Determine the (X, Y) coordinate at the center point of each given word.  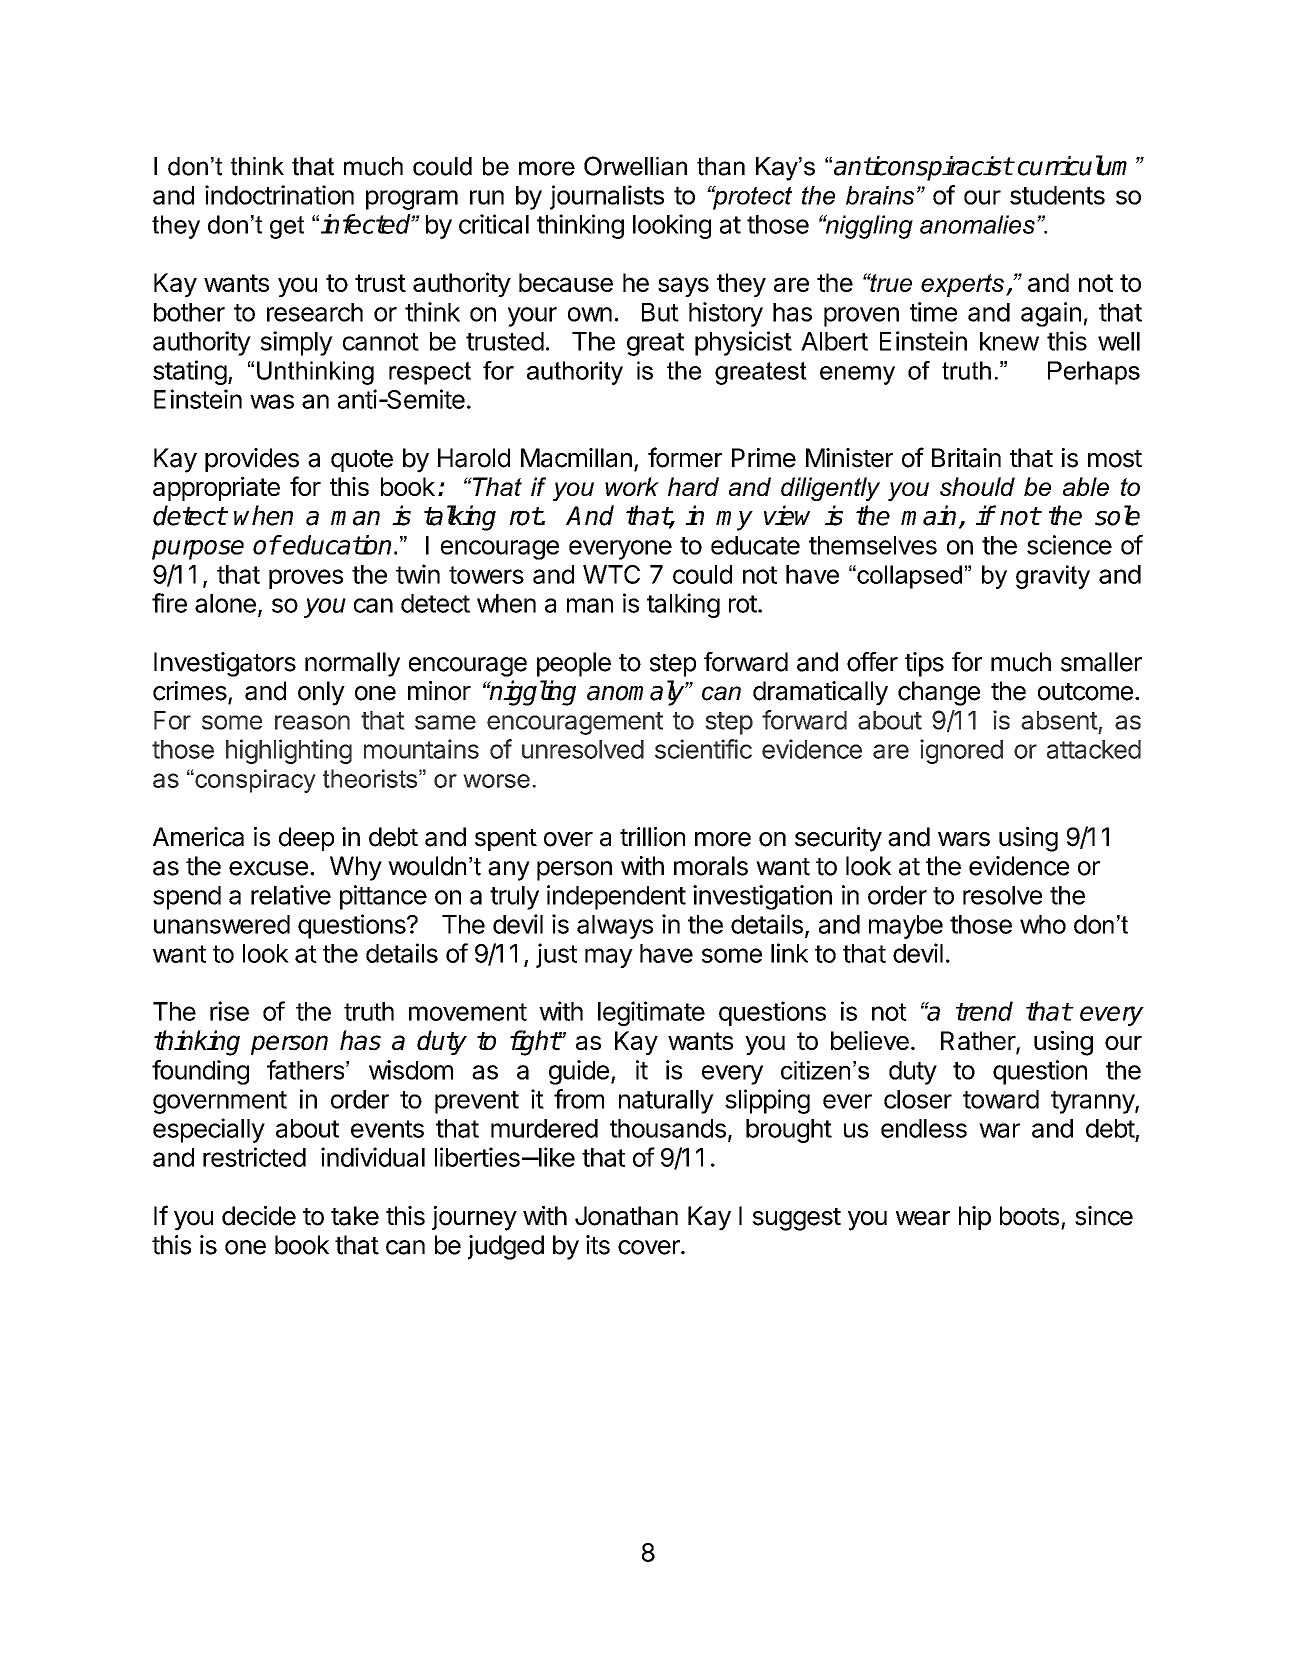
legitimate (651, 1013)
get (287, 227)
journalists (607, 197)
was (272, 401)
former (685, 457)
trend (984, 1011)
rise (229, 1011)
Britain (966, 458)
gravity (1053, 577)
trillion (652, 837)
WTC (611, 574)
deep (306, 839)
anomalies (977, 224)
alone (225, 603)
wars (964, 839)
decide (259, 1216)
